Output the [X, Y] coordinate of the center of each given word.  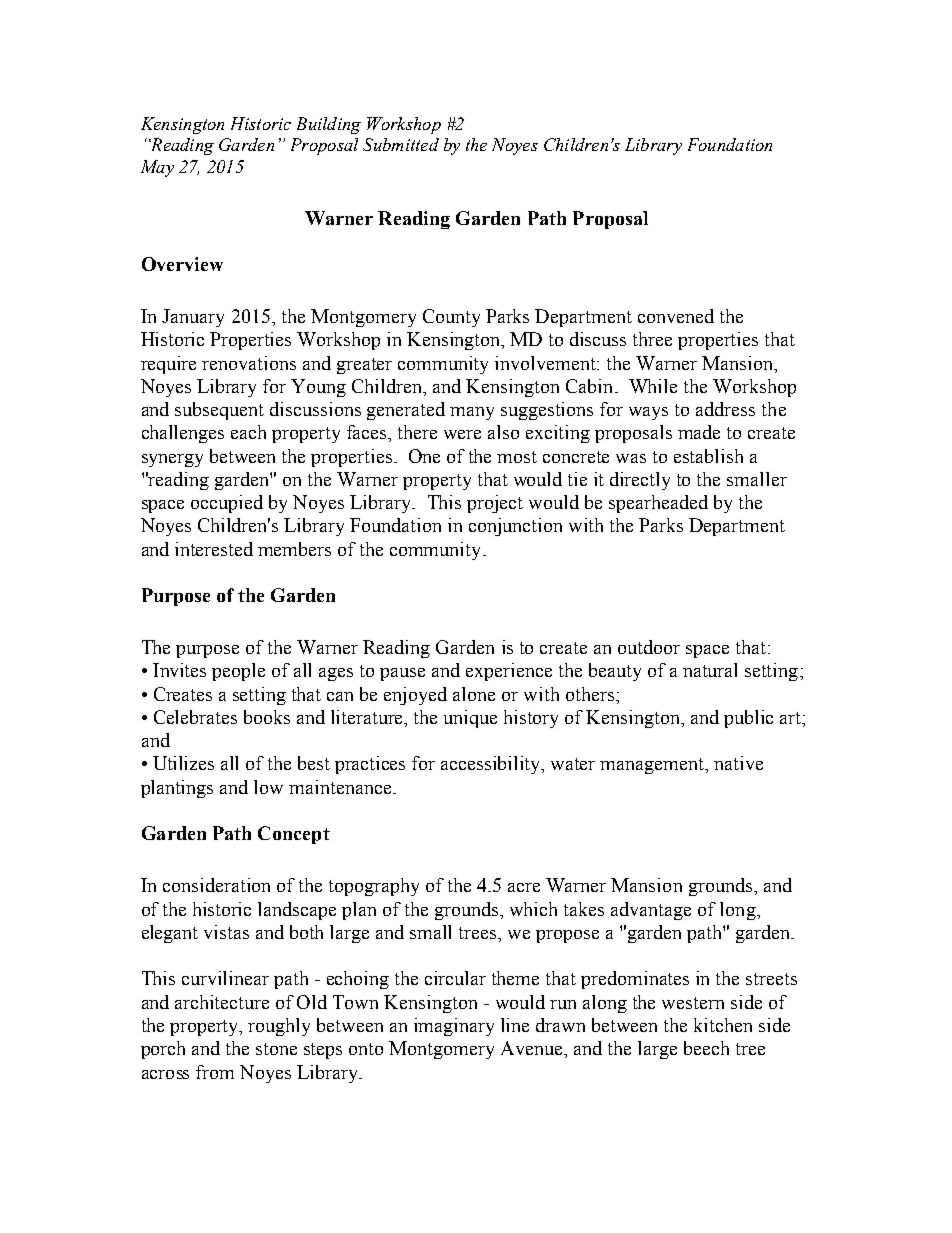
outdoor [649, 647]
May [157, 168]
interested [214, 549]
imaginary [454, 1027]
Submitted [401, 144]
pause [402, 674]
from [215, 1072]
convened [676, 316]
